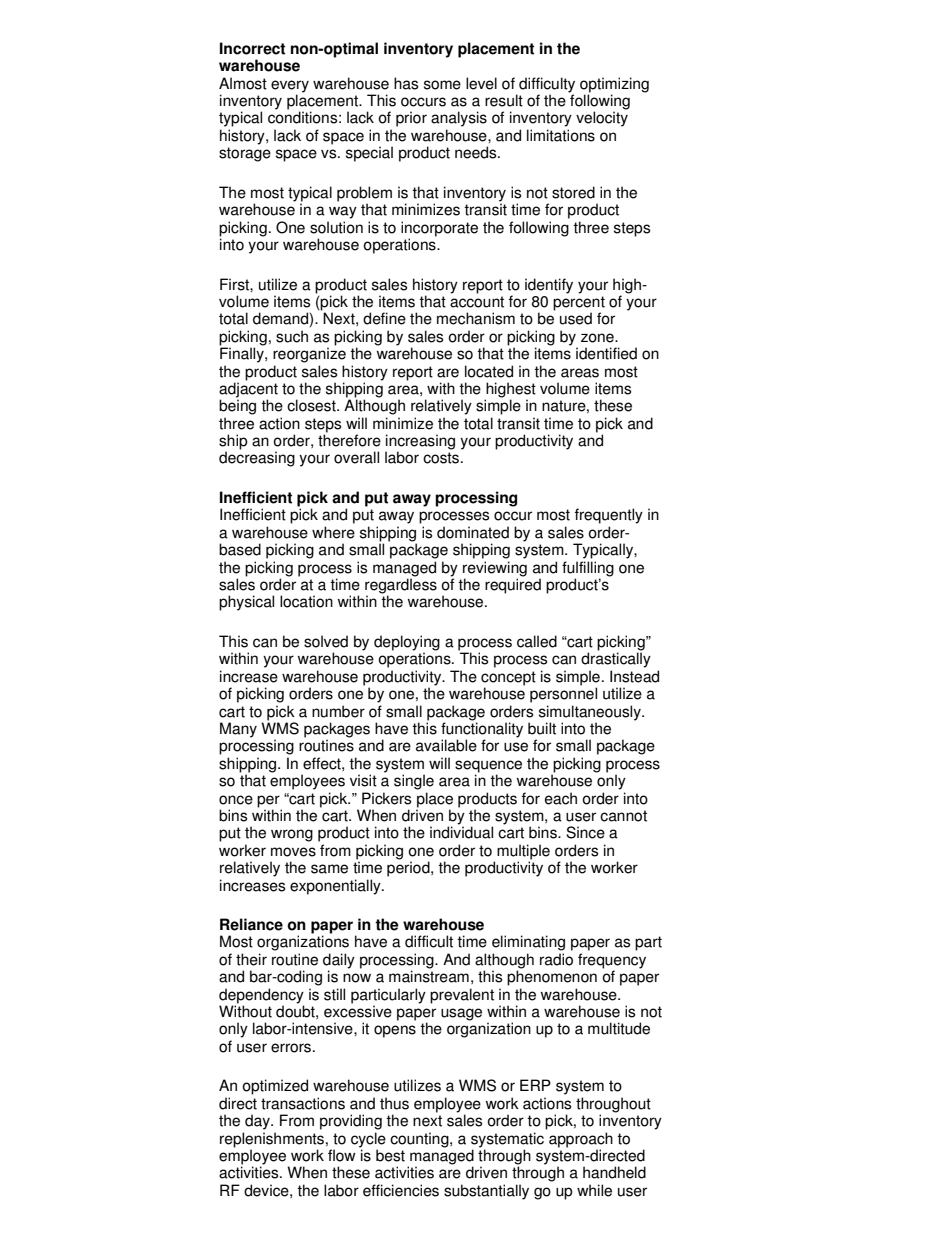 This screenshot has width=952, height=1233. Describe the element at coordinates (407, 644) in the screenshot. I see `deploying` at that location.
